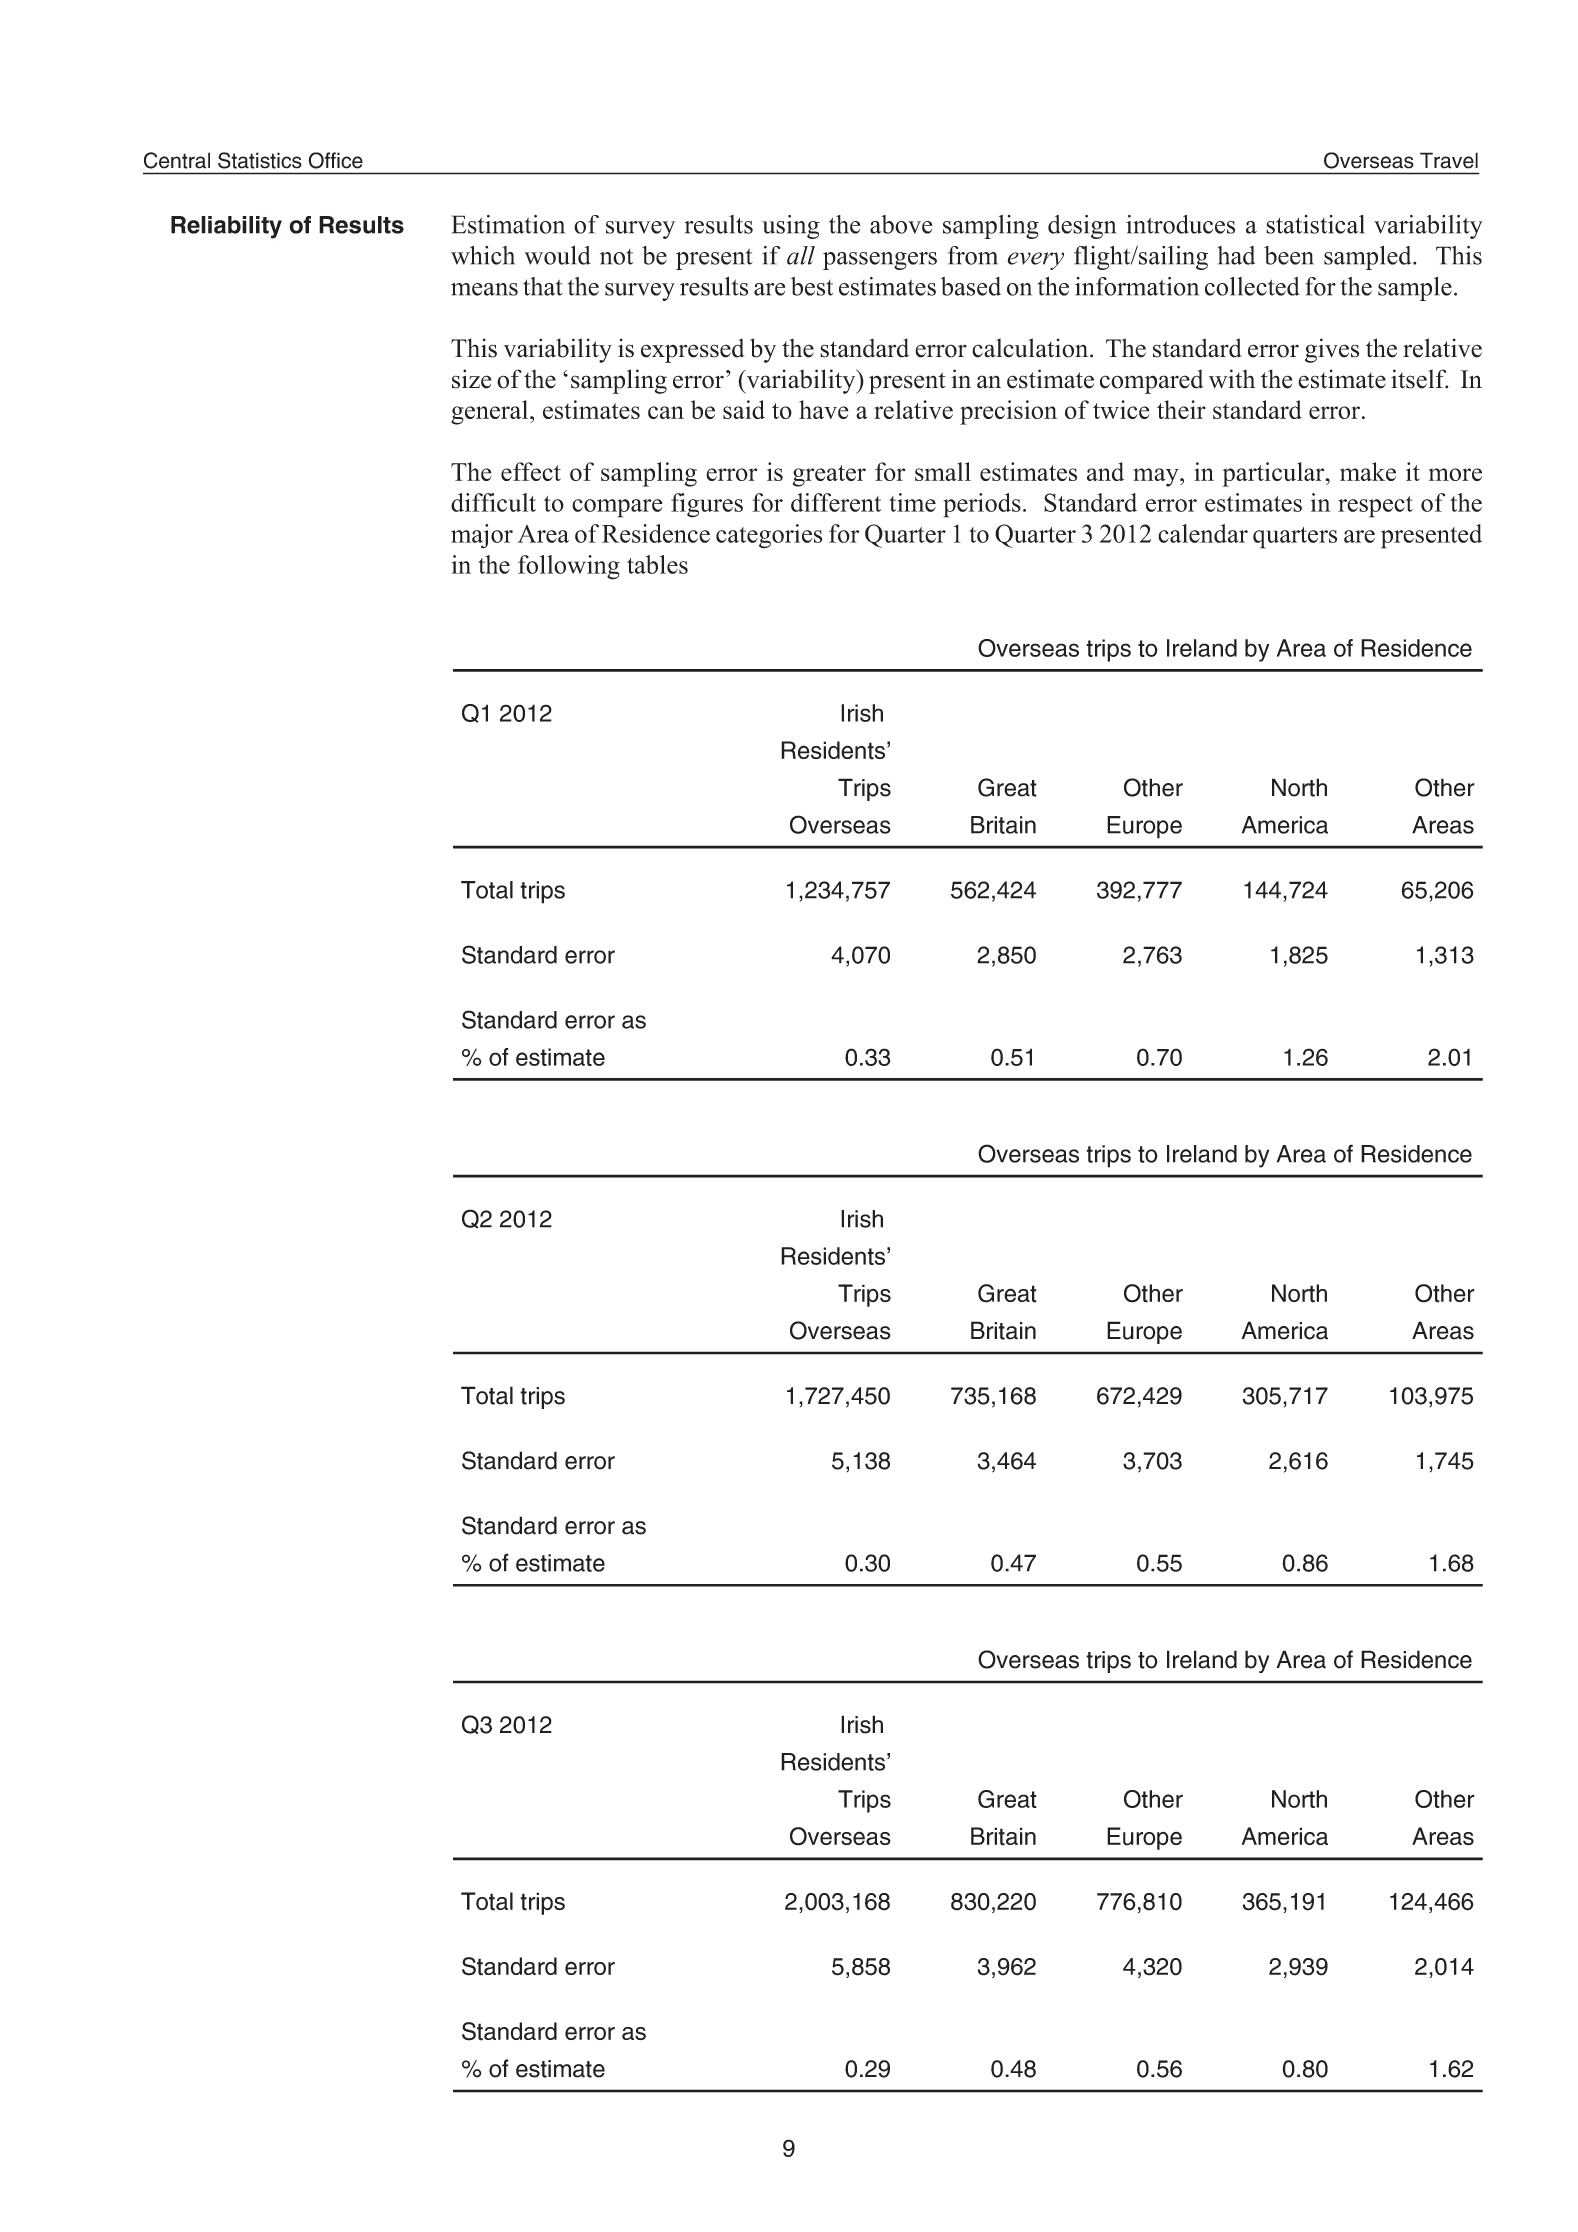 Image resolution: width=1578 pixels, height=2232 pixels. Describe the element at coordinates (1252, 286) in the screenshot. I see `collected` at that location.
